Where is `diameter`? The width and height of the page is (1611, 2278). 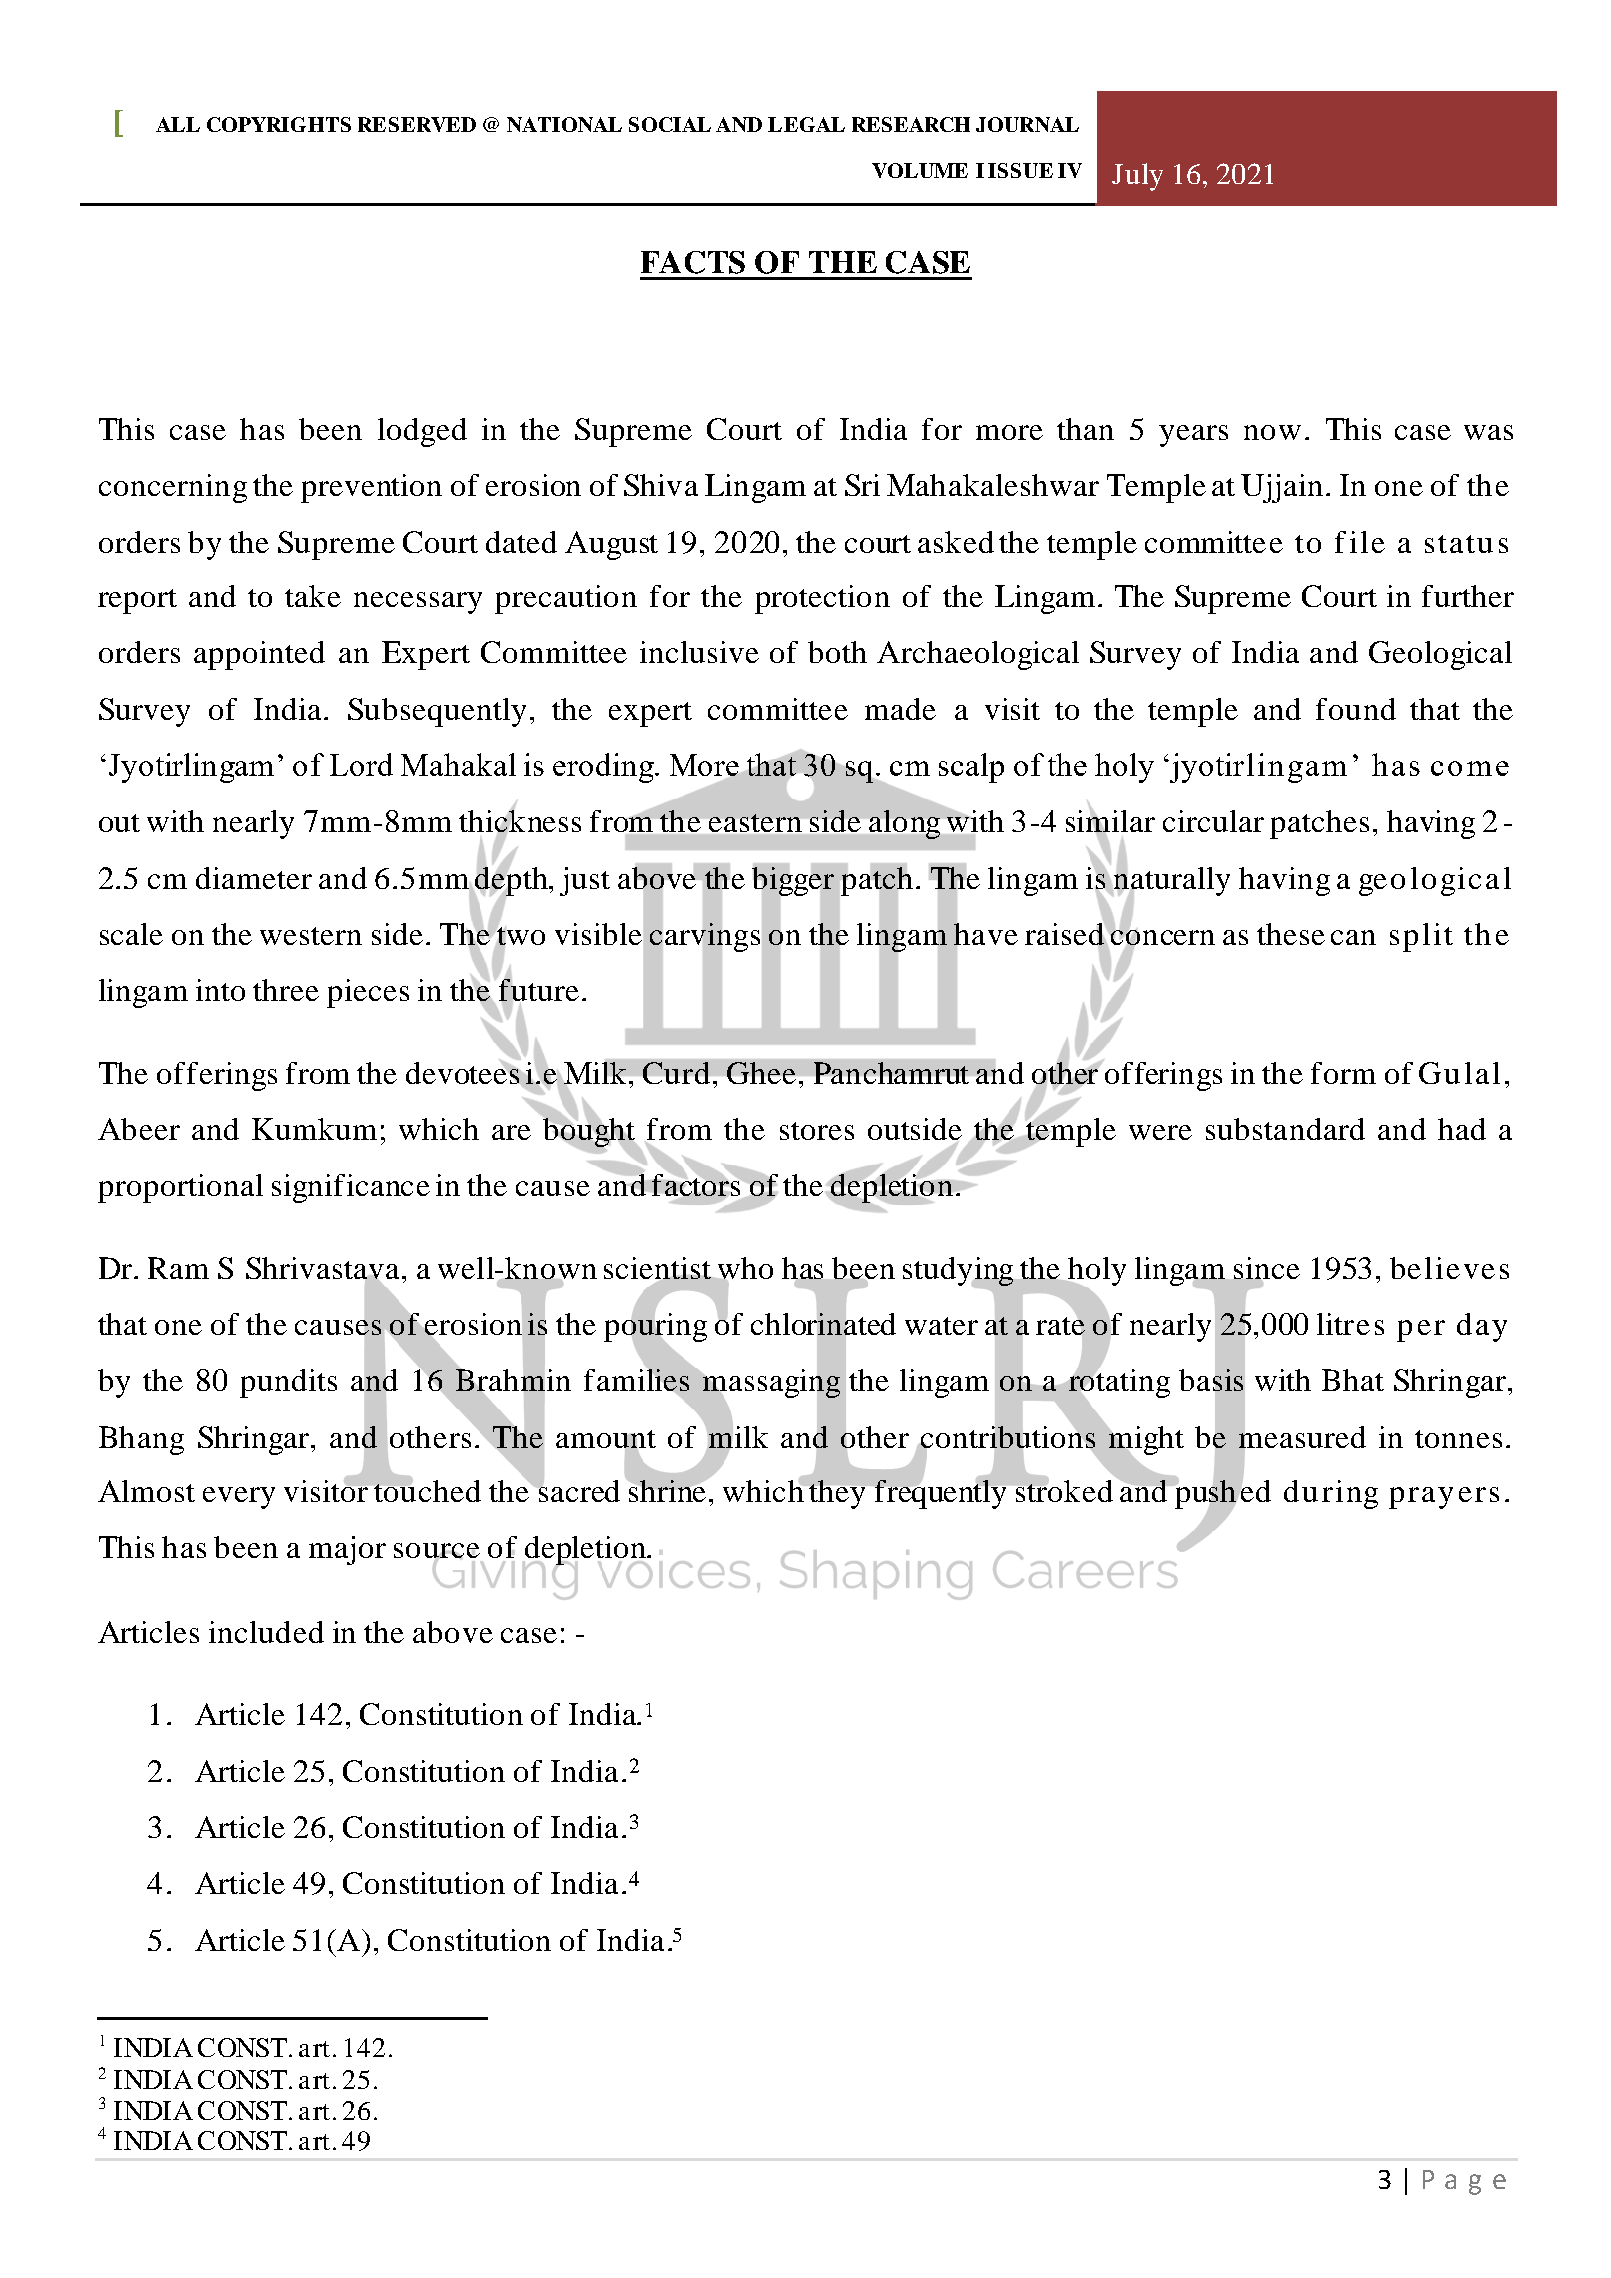
diameter is located at coordinates (254, 878).
